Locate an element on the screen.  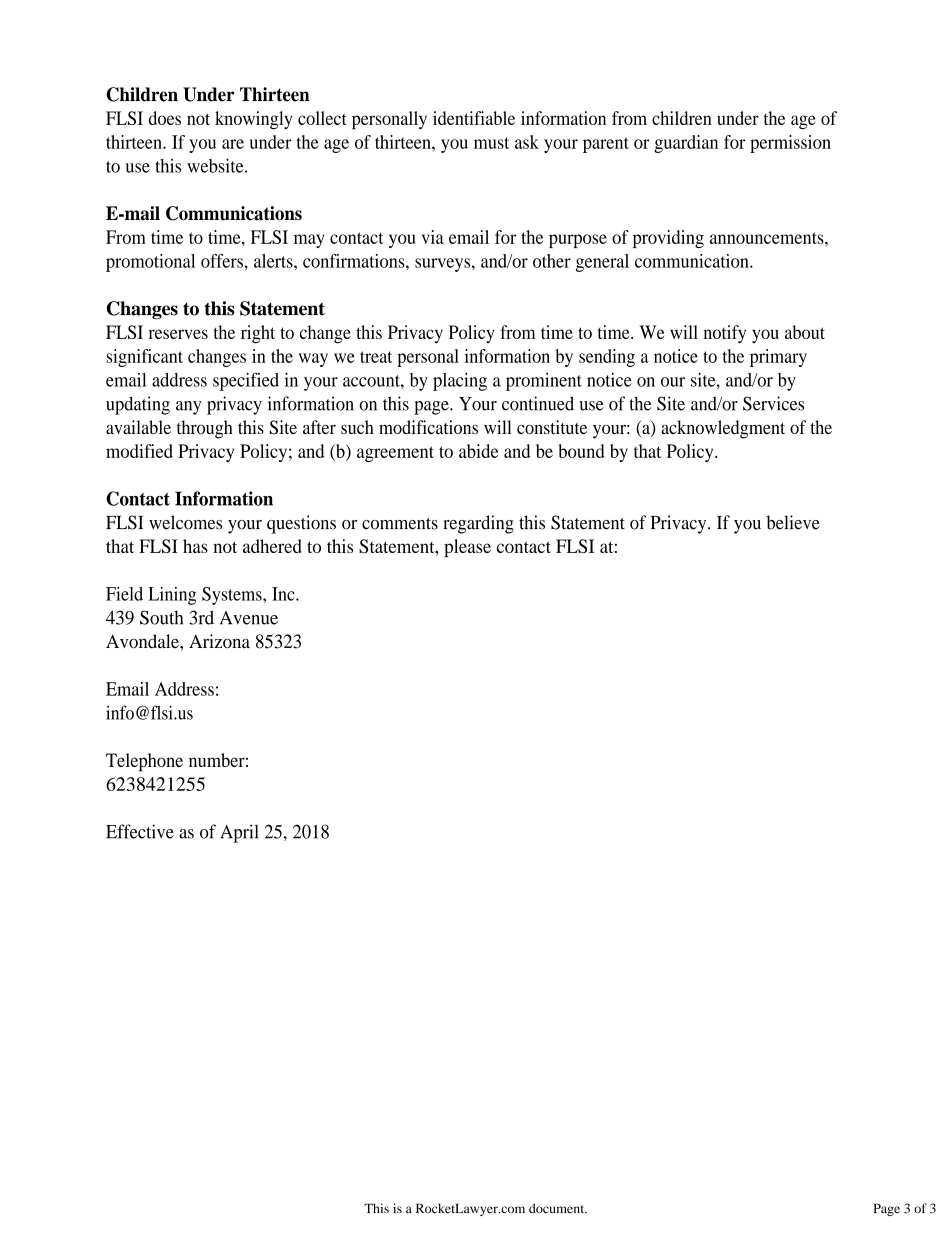
acknowledgment is located at coordinates (723, 429).
